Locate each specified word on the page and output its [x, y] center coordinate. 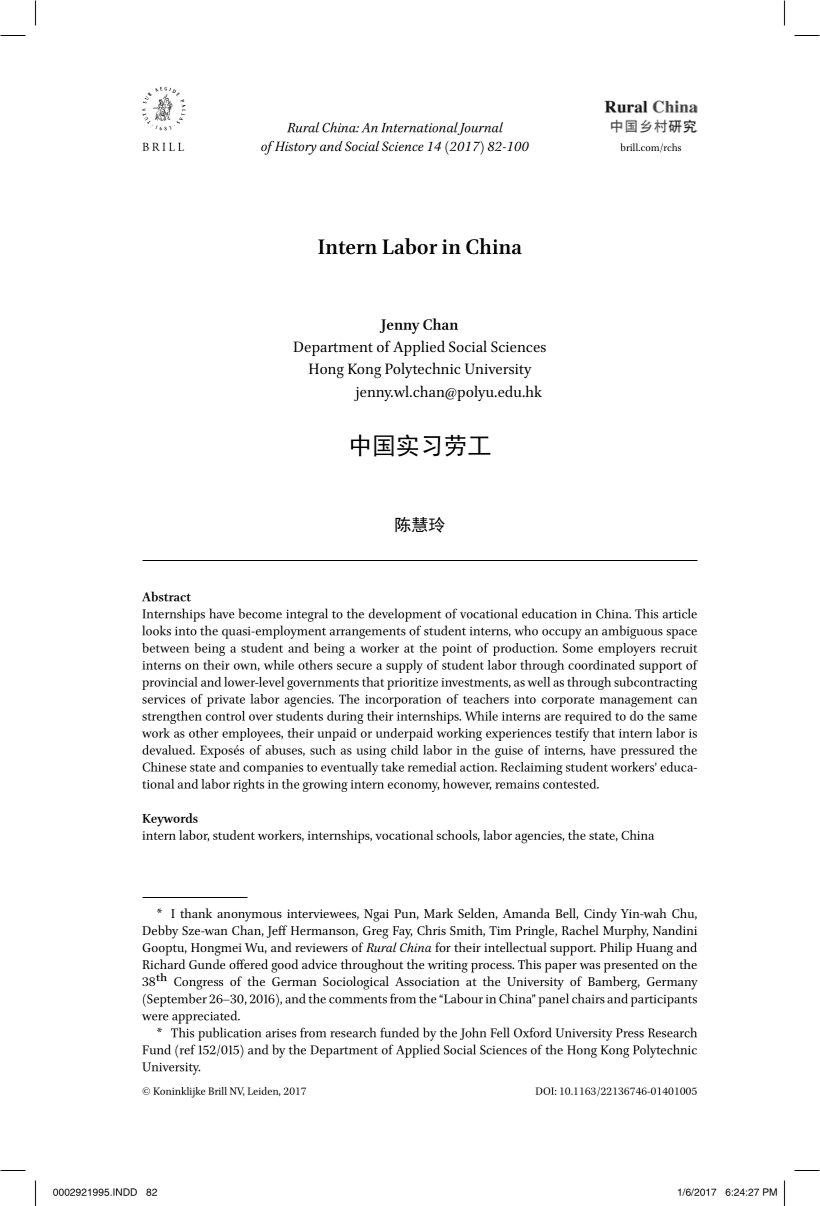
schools [458, 836]
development [405, 615]
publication [229, 1034]
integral [307, 615]
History [296, 148]
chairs [588, 998]
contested [571, 784]
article [680, 613]
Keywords [170, 820]
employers [626, 649]
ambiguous [632, 632]
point [457, 650]
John [473, 1033]
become [260, 613]
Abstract [166, 596]
